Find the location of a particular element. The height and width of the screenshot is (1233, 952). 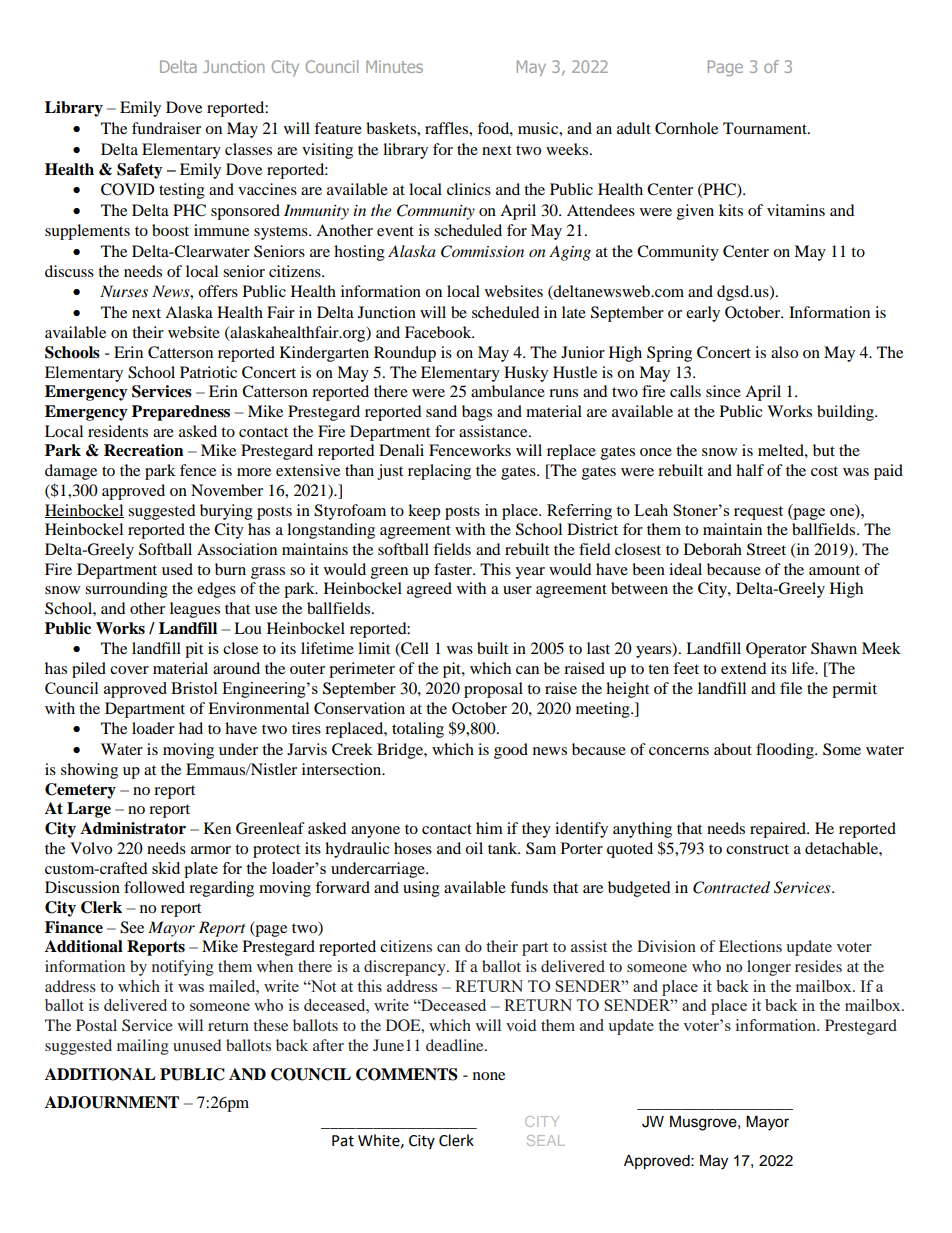

classes is located at coordinates (248, 149).
